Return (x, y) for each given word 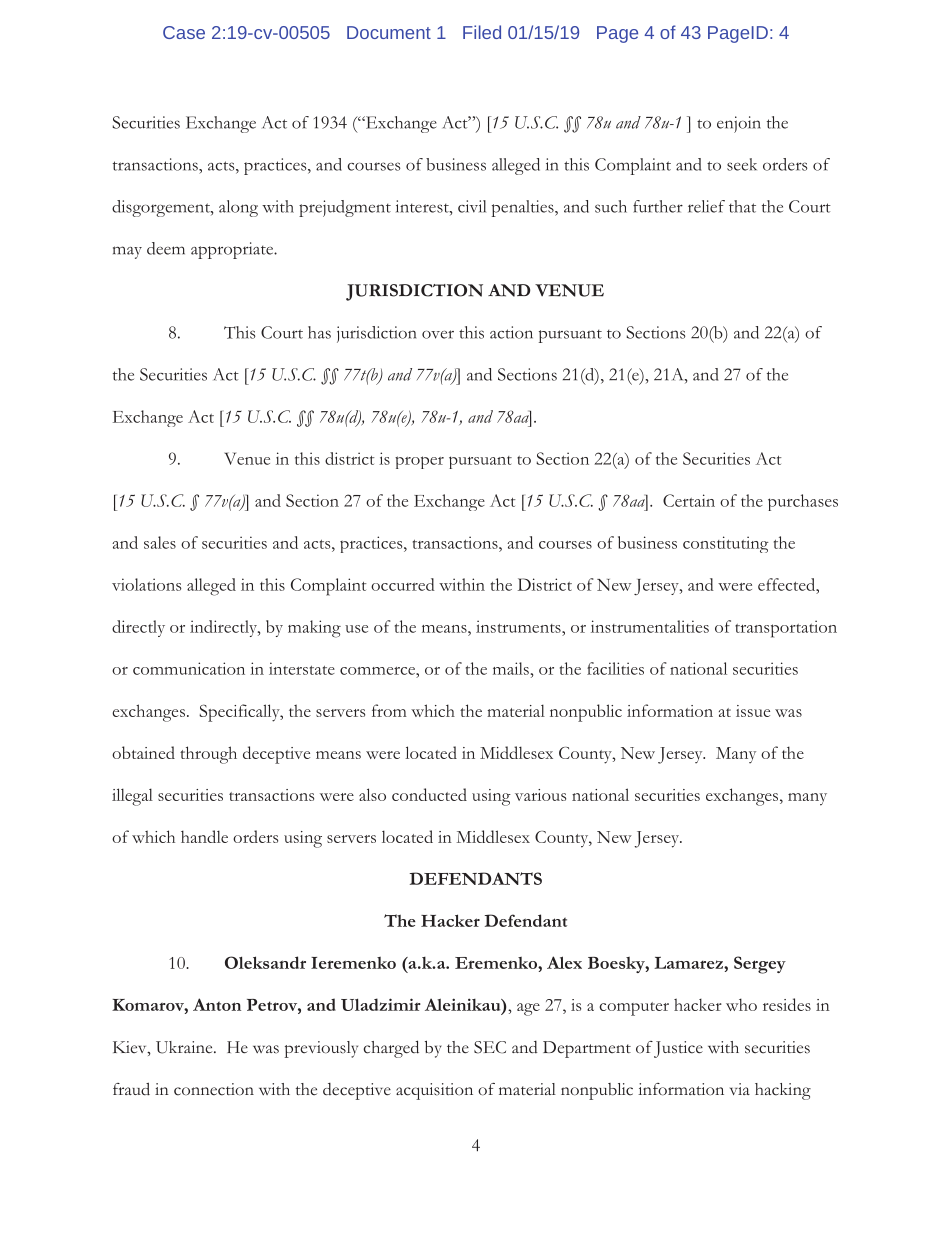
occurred (403, 584)
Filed (482, 32)
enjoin (739, 124)
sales (160, 542)
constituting (726, 544)
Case (184, 32)
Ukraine (185, 1047)
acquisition (434, 1091)
